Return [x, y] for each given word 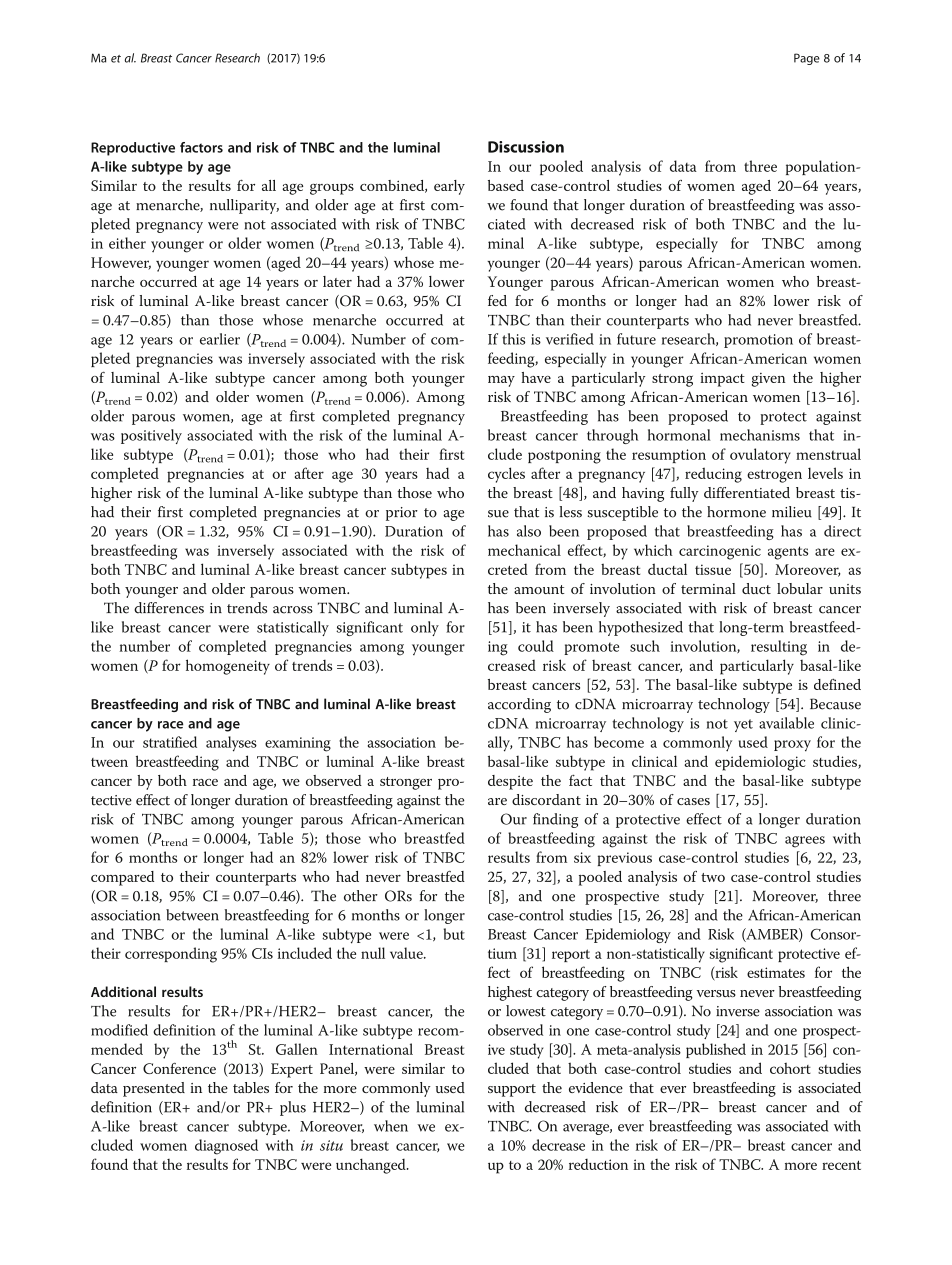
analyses [231, 744]
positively [151, 436]
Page [807, 59]
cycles [506, 475]
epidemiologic [760, 763]
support [512, 1090]
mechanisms [760, 435]
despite [510, 782]
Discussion [526, 147]
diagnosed [226, 1147]
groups [332, 189]
